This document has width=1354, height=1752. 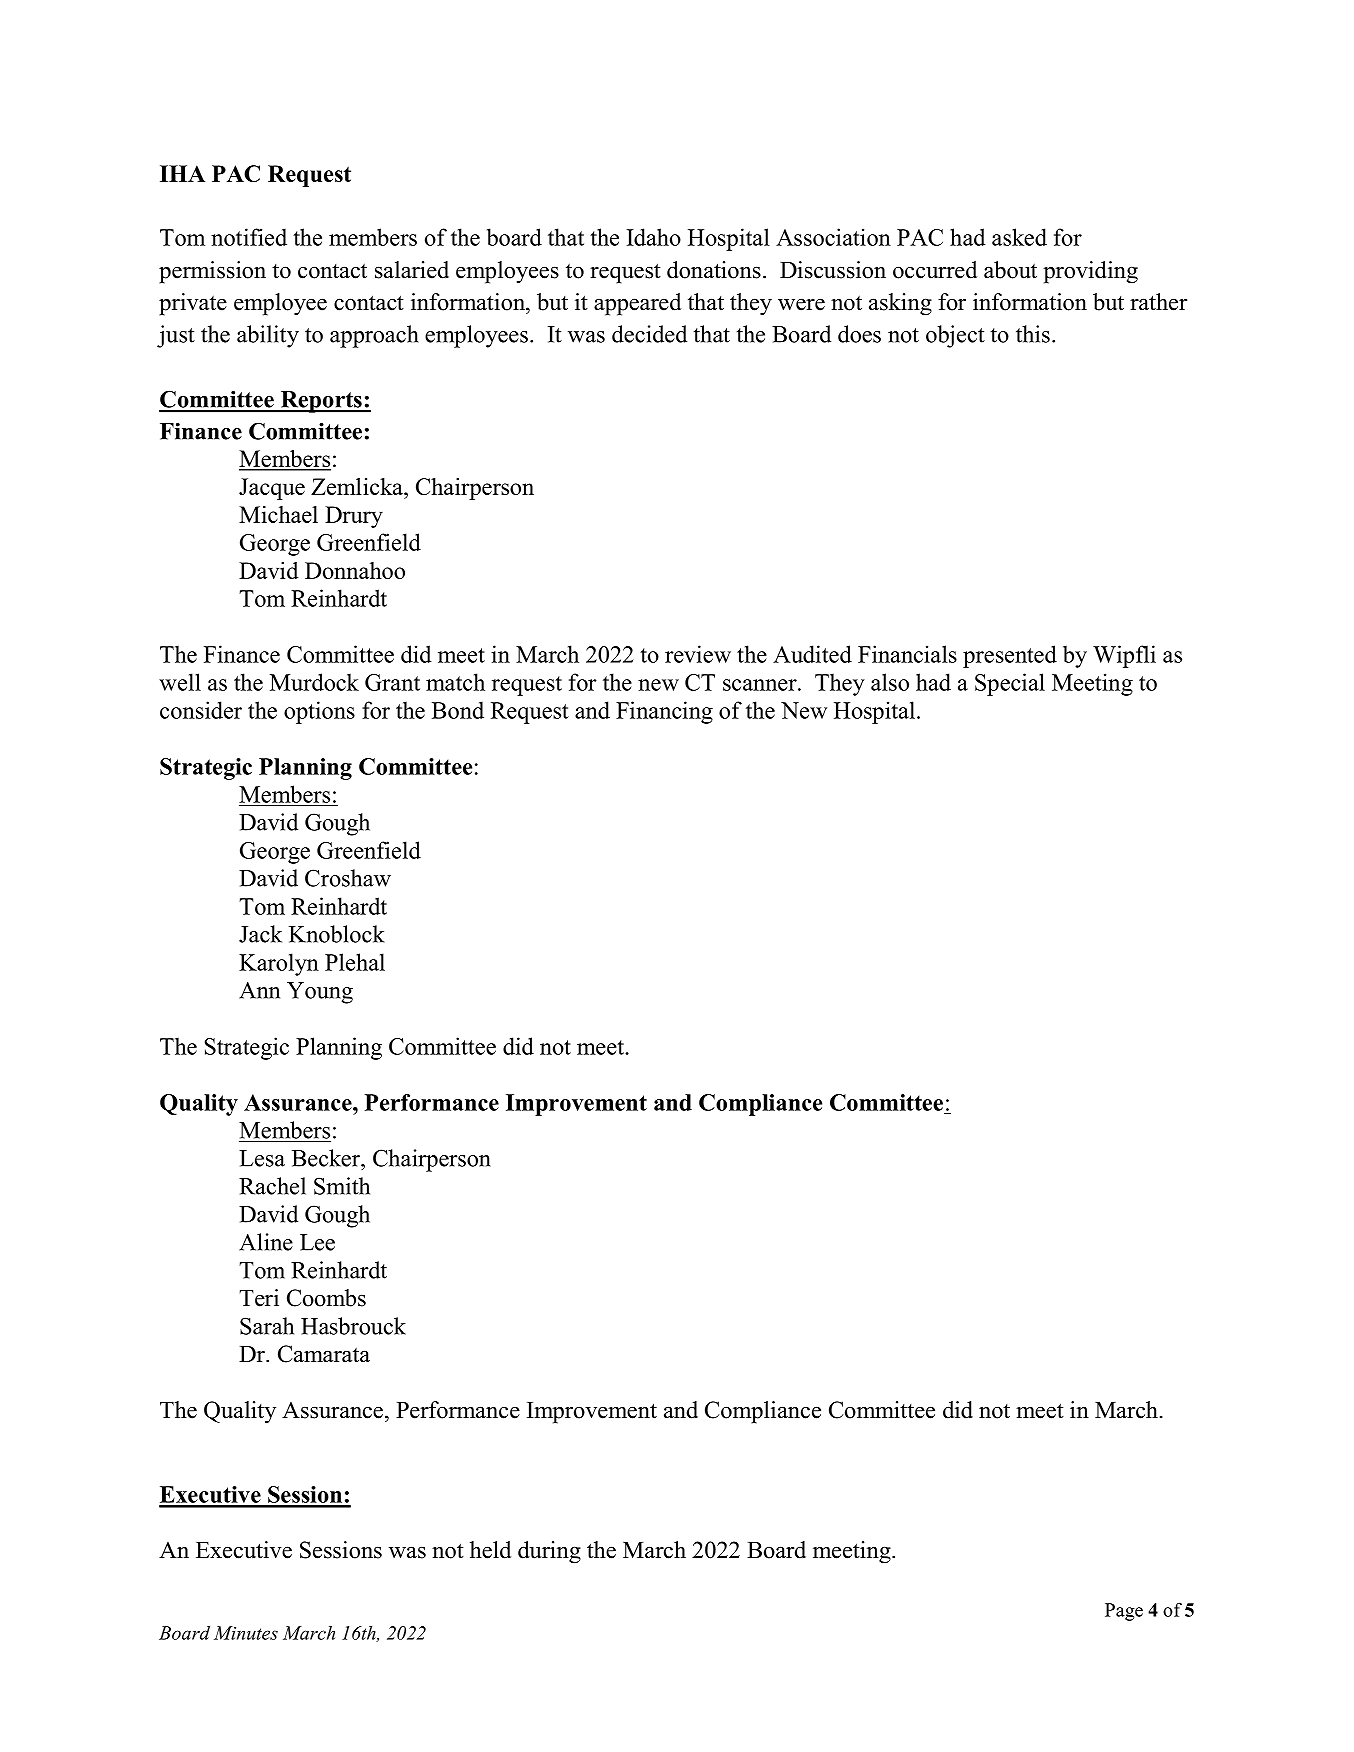 What do you see at coordinates (637, 304) in the document?
I see `appeared` at bounding box center [637, 304].
